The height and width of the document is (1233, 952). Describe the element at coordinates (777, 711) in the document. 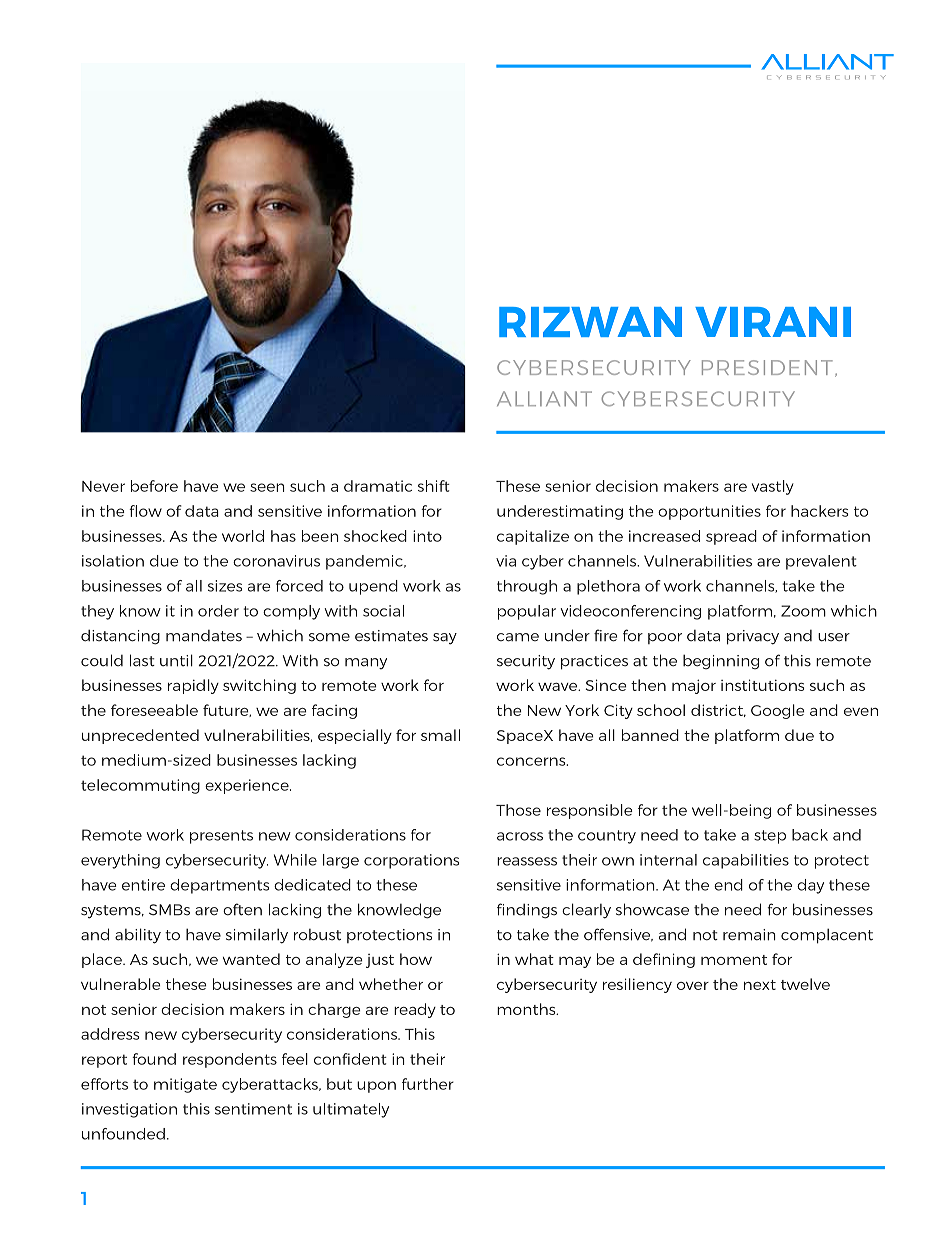

I see `Google` at that location.
